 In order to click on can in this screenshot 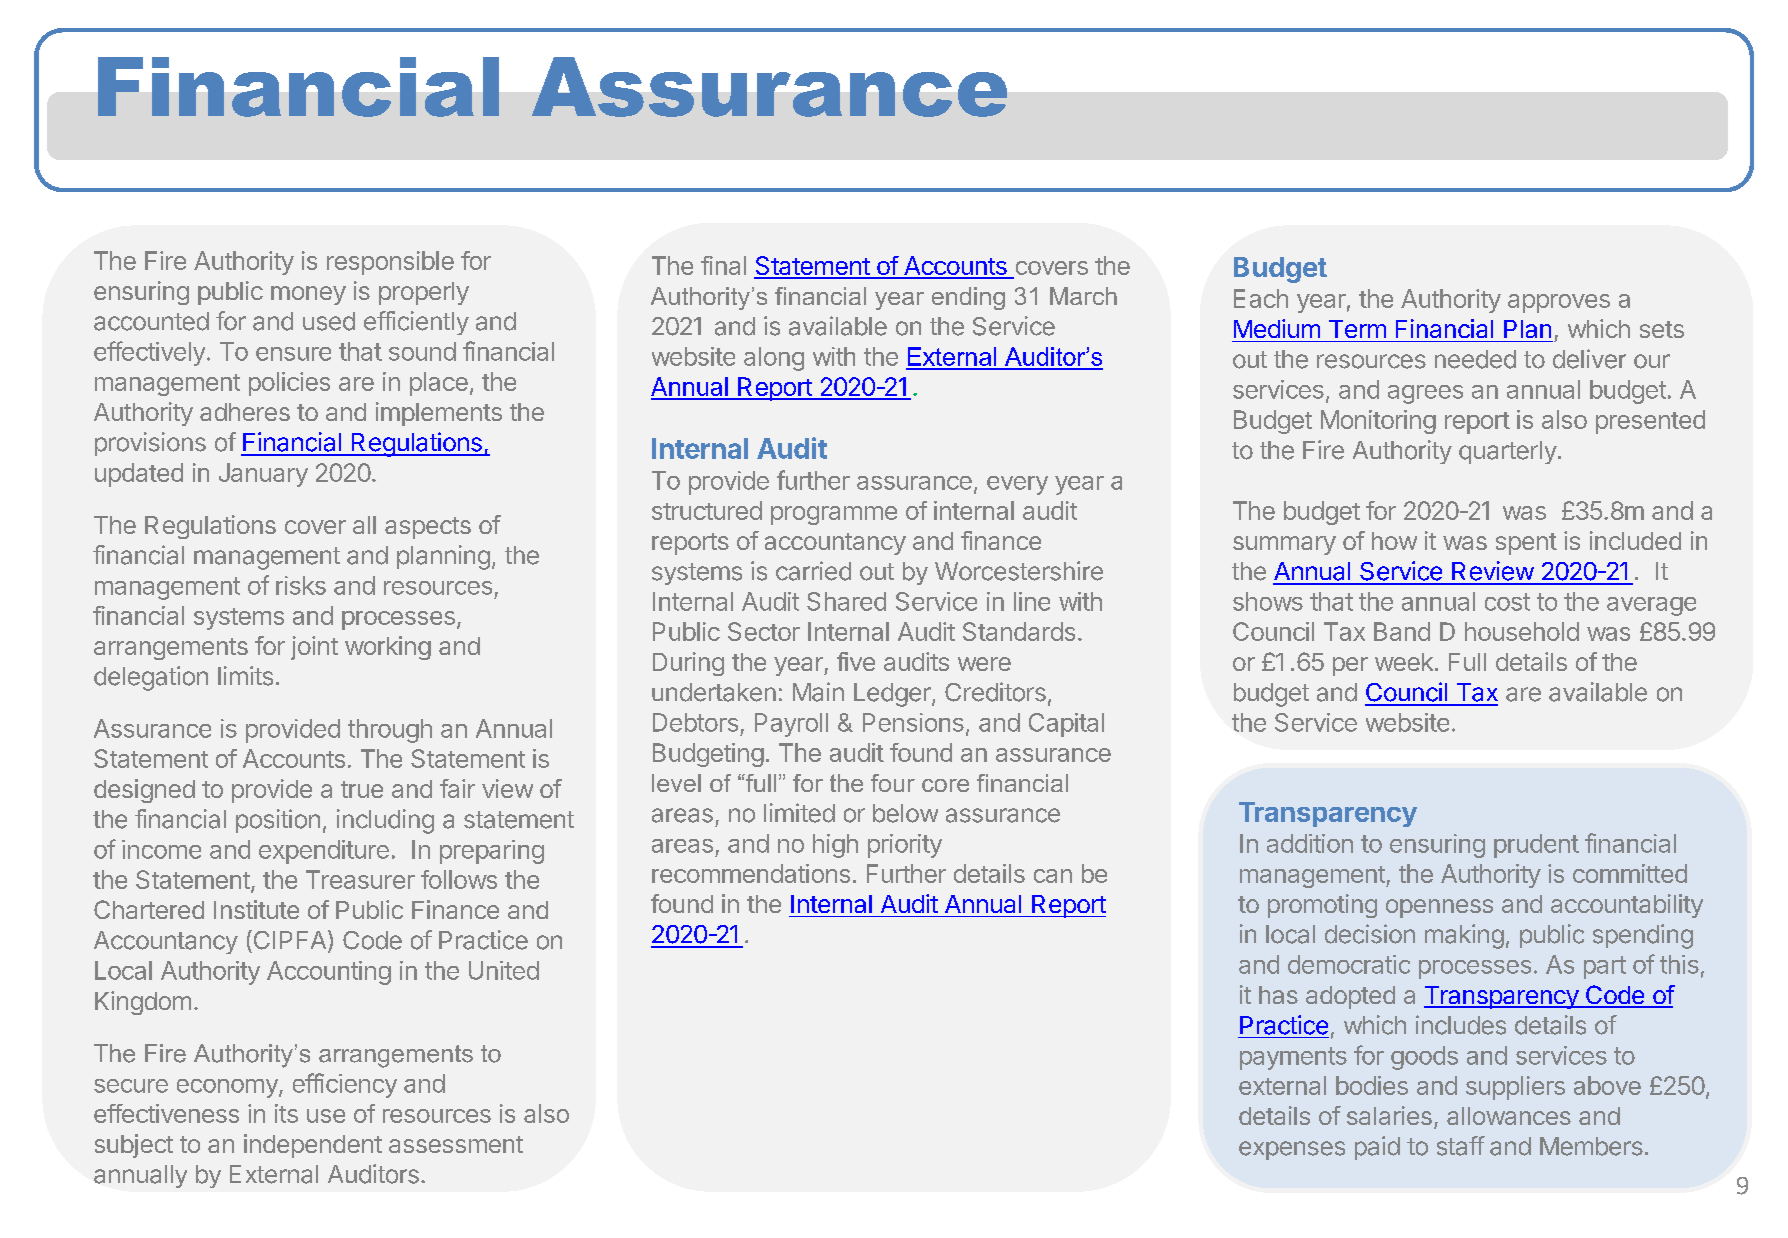, I will do `click(1053, 876)`.
